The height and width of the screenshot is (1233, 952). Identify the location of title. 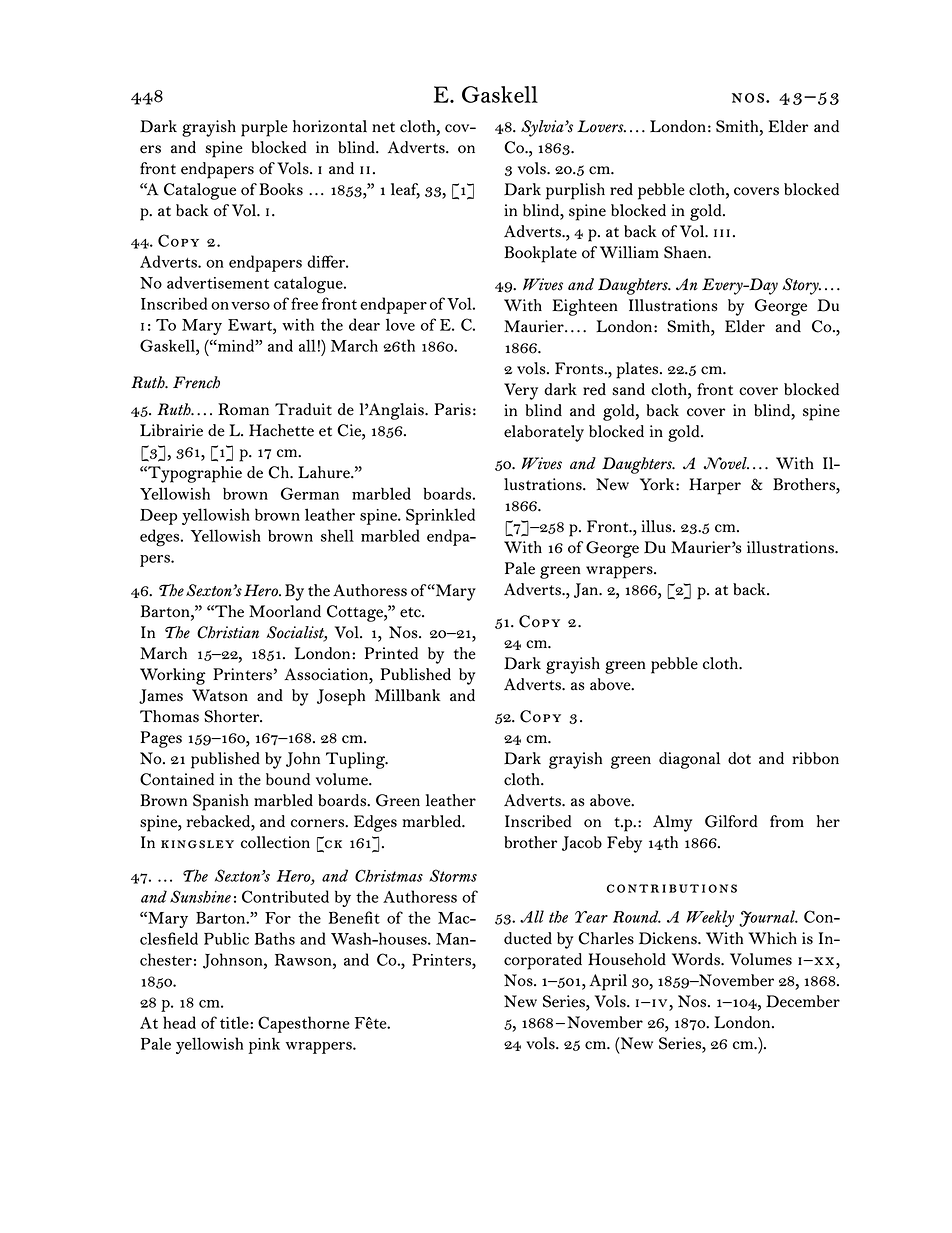
(235, 1022).
